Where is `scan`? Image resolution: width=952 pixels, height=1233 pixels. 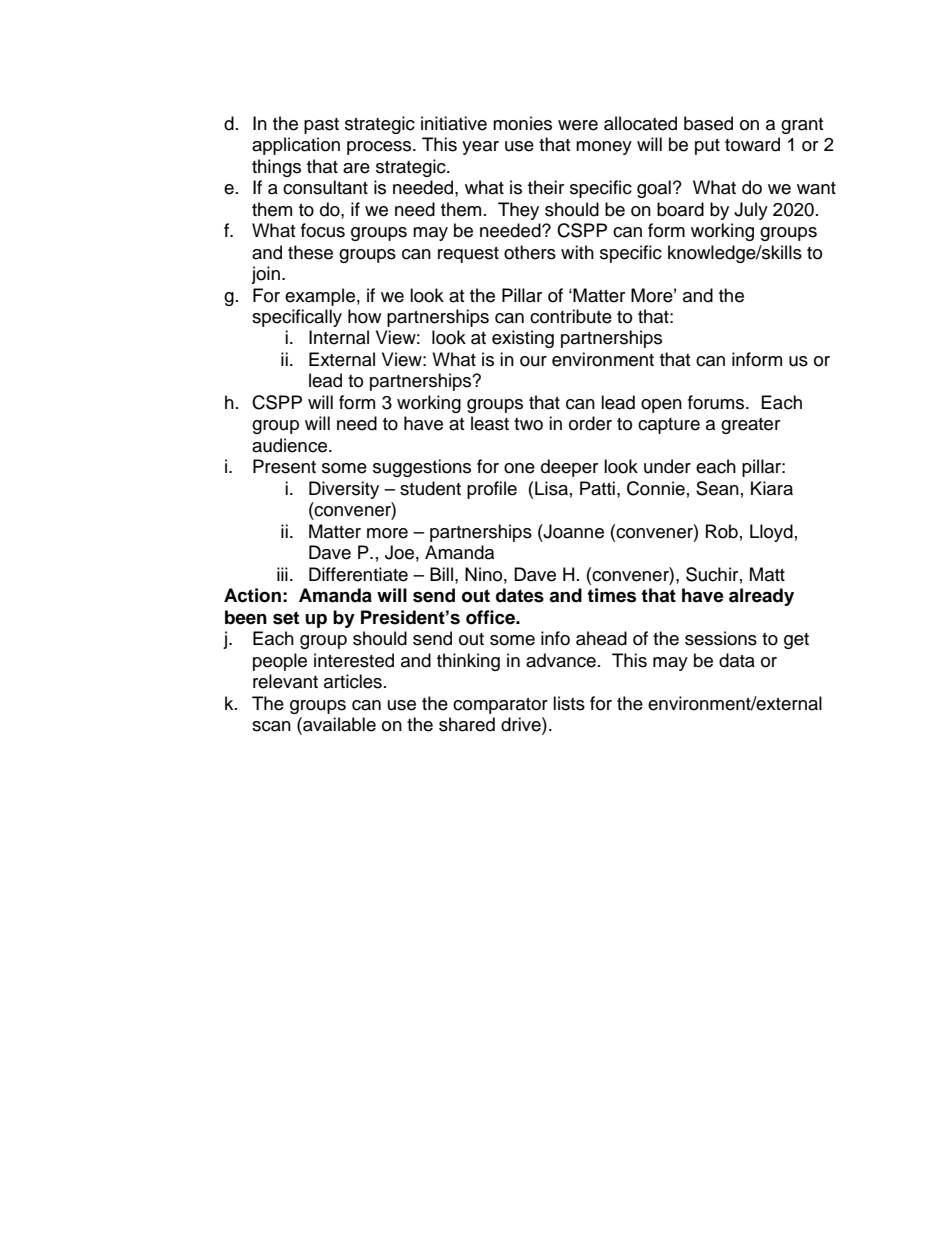
scan is located at coordinates (271, 726).
